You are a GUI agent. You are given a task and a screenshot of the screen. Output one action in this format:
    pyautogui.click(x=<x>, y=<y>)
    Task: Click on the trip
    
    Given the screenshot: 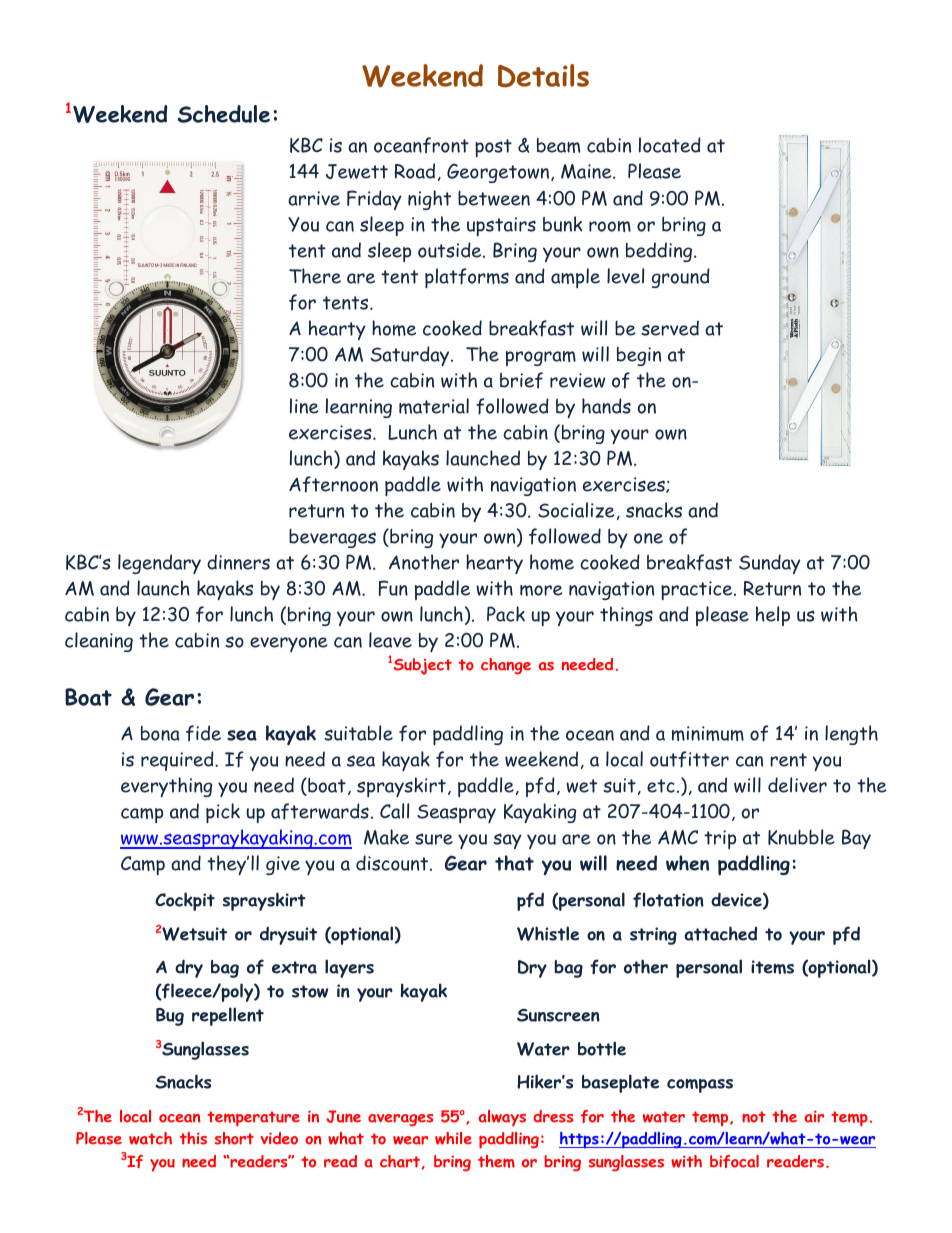 What is the action you would take?
    pyautogui.click(x=720, y=839)
